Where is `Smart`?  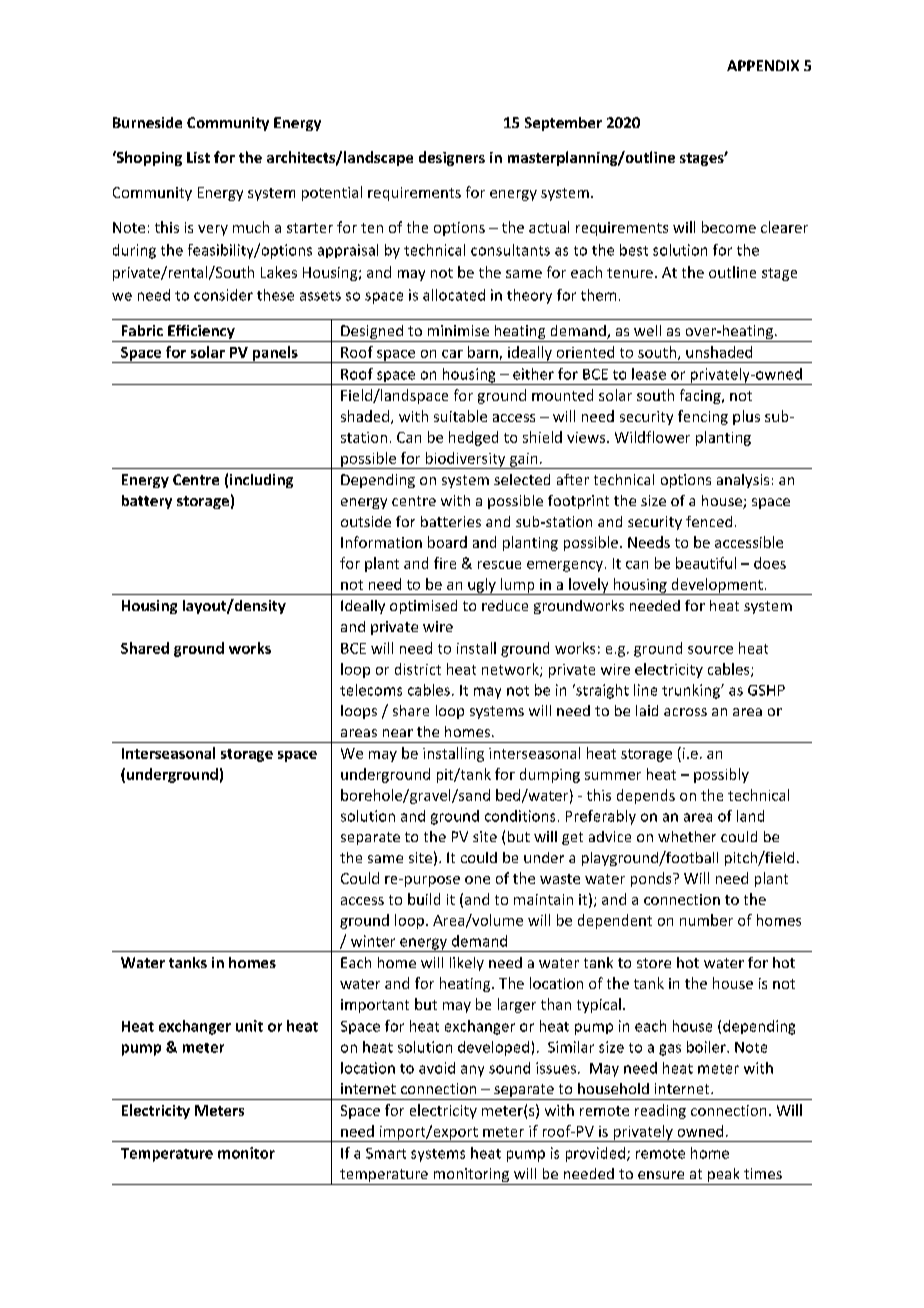 Smart is located at coordinates (386, 1153).
